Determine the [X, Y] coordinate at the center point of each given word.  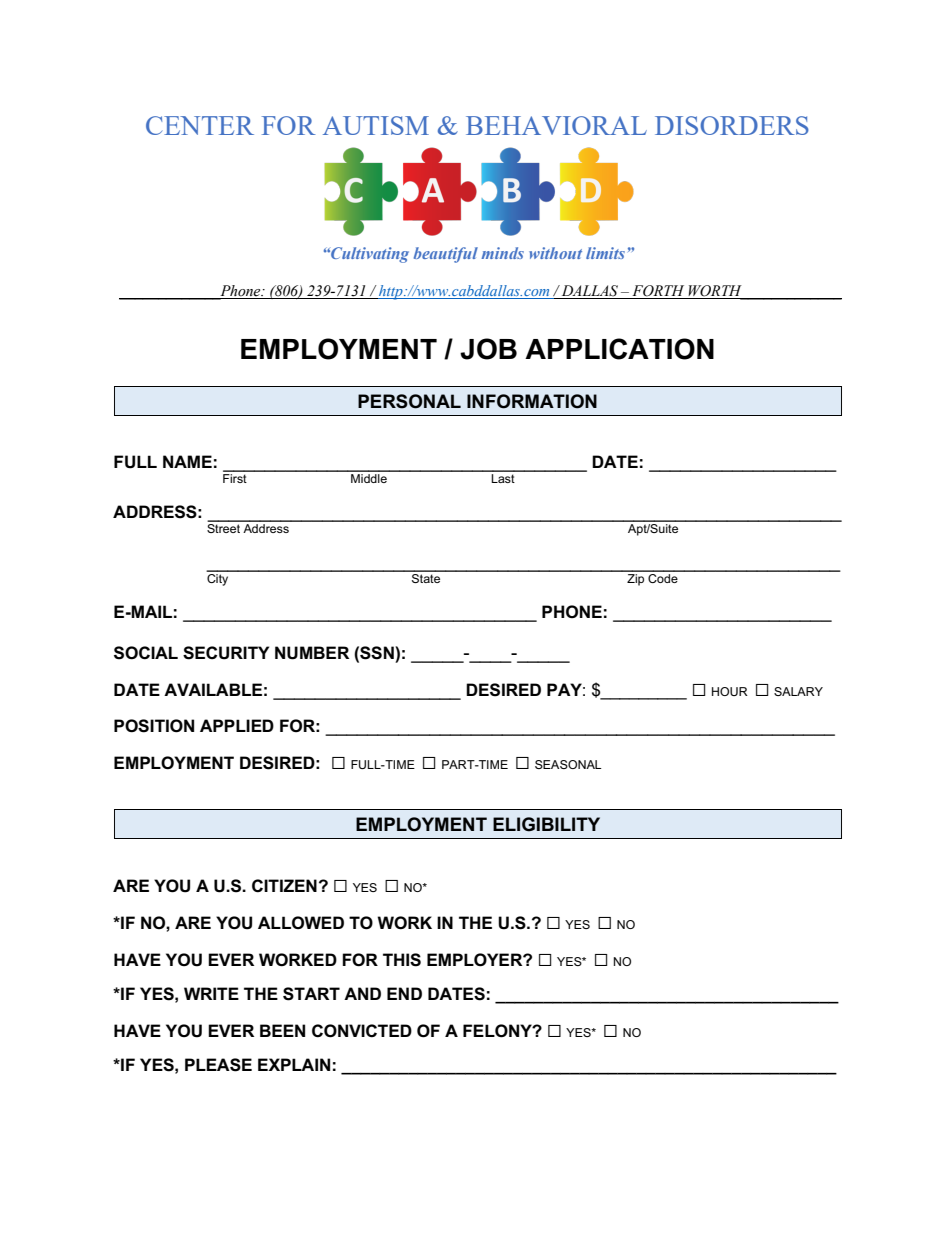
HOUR [730, 691]
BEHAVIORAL [556, 125]
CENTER [200, 125]
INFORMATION [532, 401]
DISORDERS [732, 125]
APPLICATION [619, 349]
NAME [187, 461]
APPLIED [237, 725]
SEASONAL [568, 764]
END [404, 993]
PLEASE [218, 1065]
